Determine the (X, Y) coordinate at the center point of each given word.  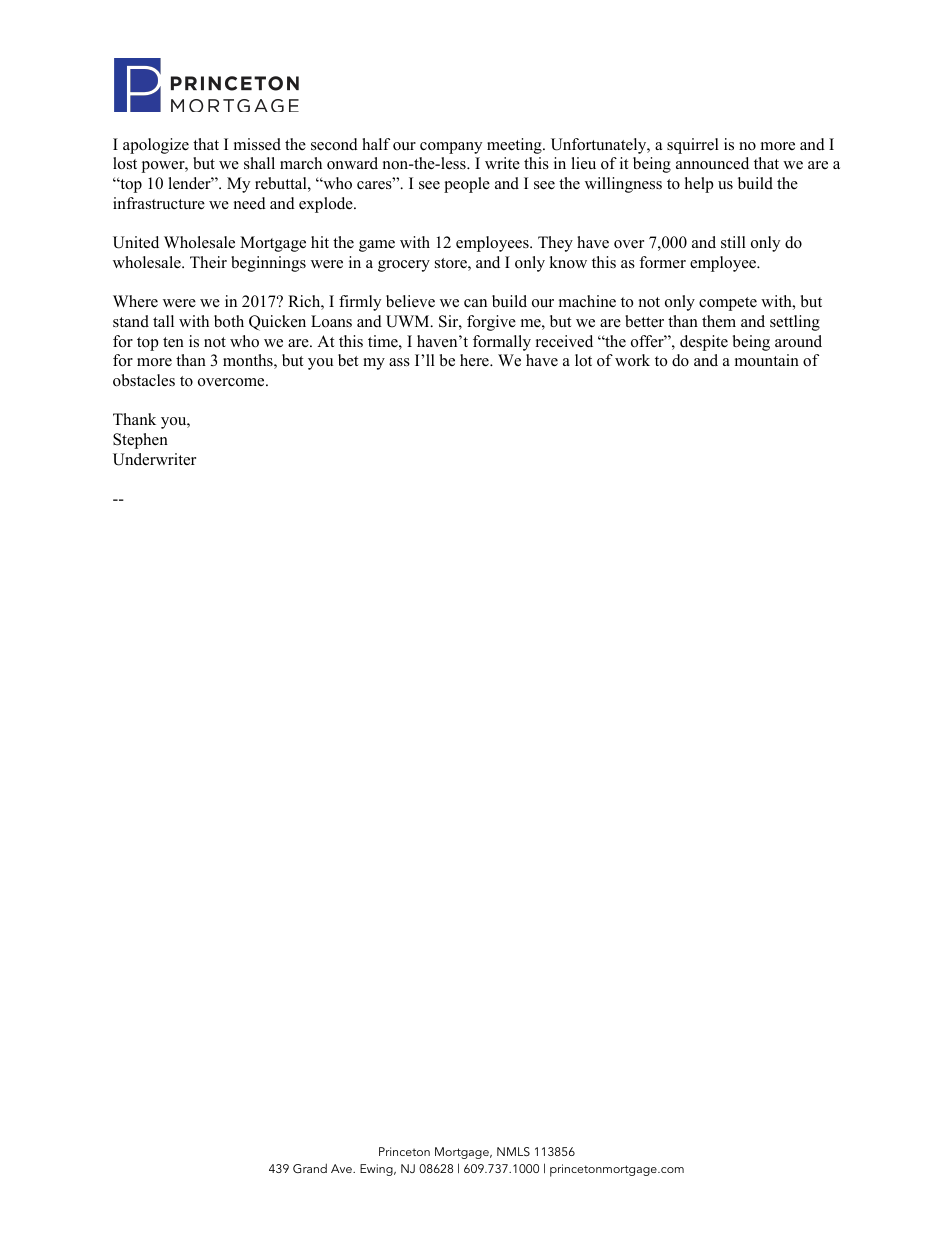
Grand (310, 1168)
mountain (767, 360)
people (467, 185)
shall (259, 163)
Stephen (140, 441)
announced (712, 163)
